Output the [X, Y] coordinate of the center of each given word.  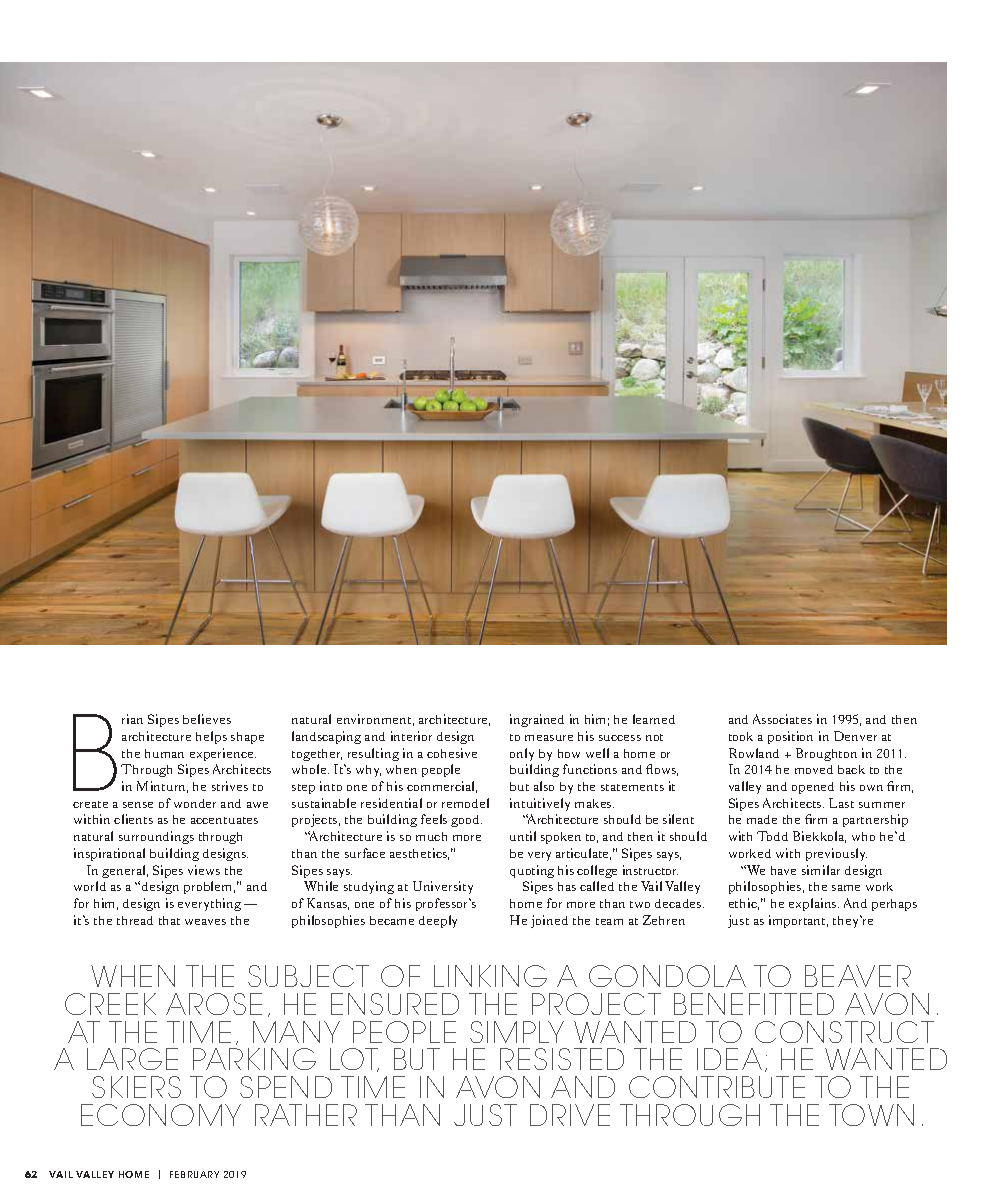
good [466, 821]
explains [814, 904]
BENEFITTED [754, 1004]
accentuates [224, 820]
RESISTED [562, 1059]
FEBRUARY [194, 1174]
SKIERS [136, 1087]
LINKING [490, 976]
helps [211, 737]
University [443, 887]
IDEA [729, 1059]
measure [549, 738]
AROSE [214, 1004]
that [169, 920]
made [762, 819]
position [790, 737]
